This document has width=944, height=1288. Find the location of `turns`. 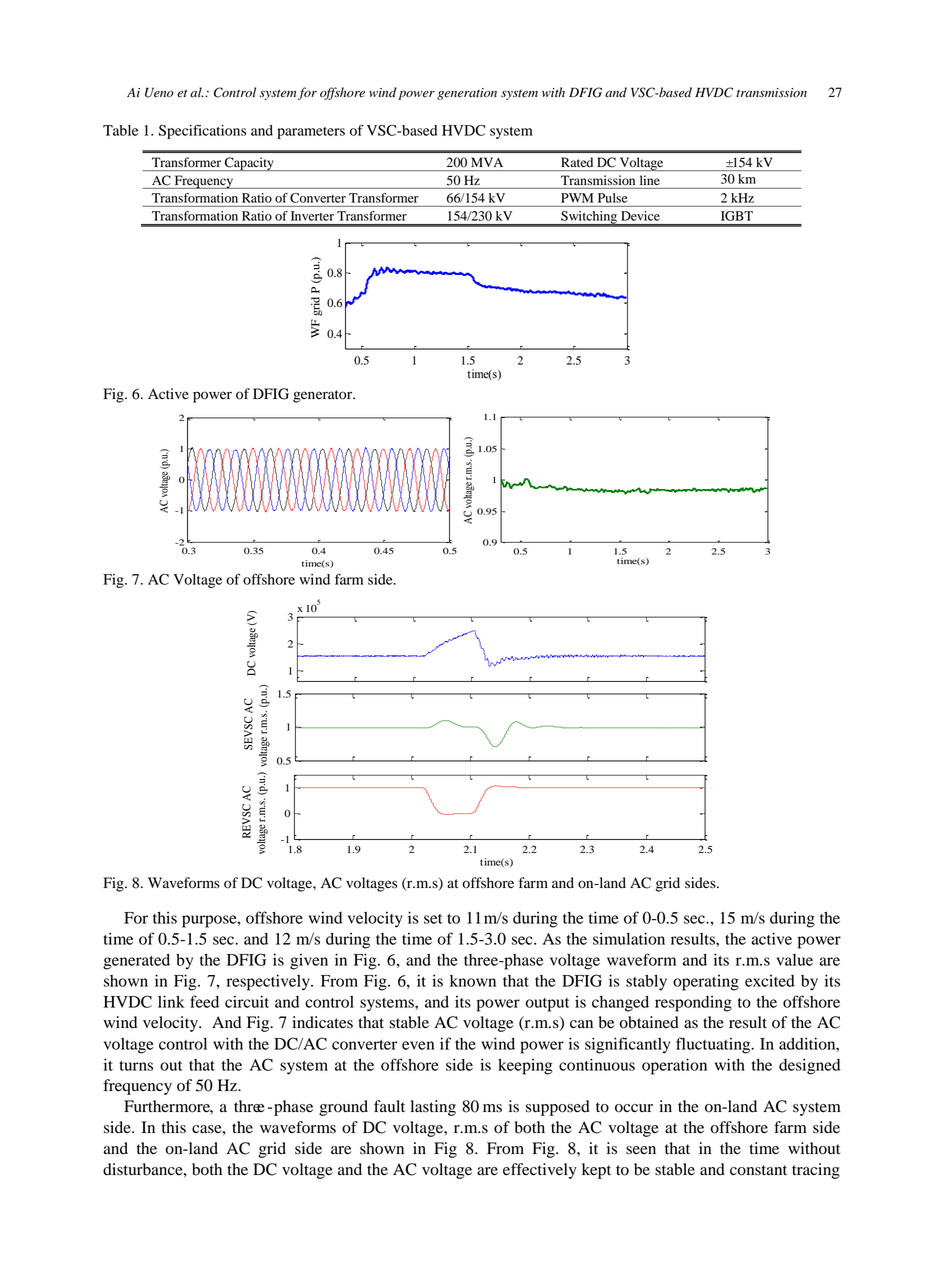

turns is located at coordinates (136, 1066).
